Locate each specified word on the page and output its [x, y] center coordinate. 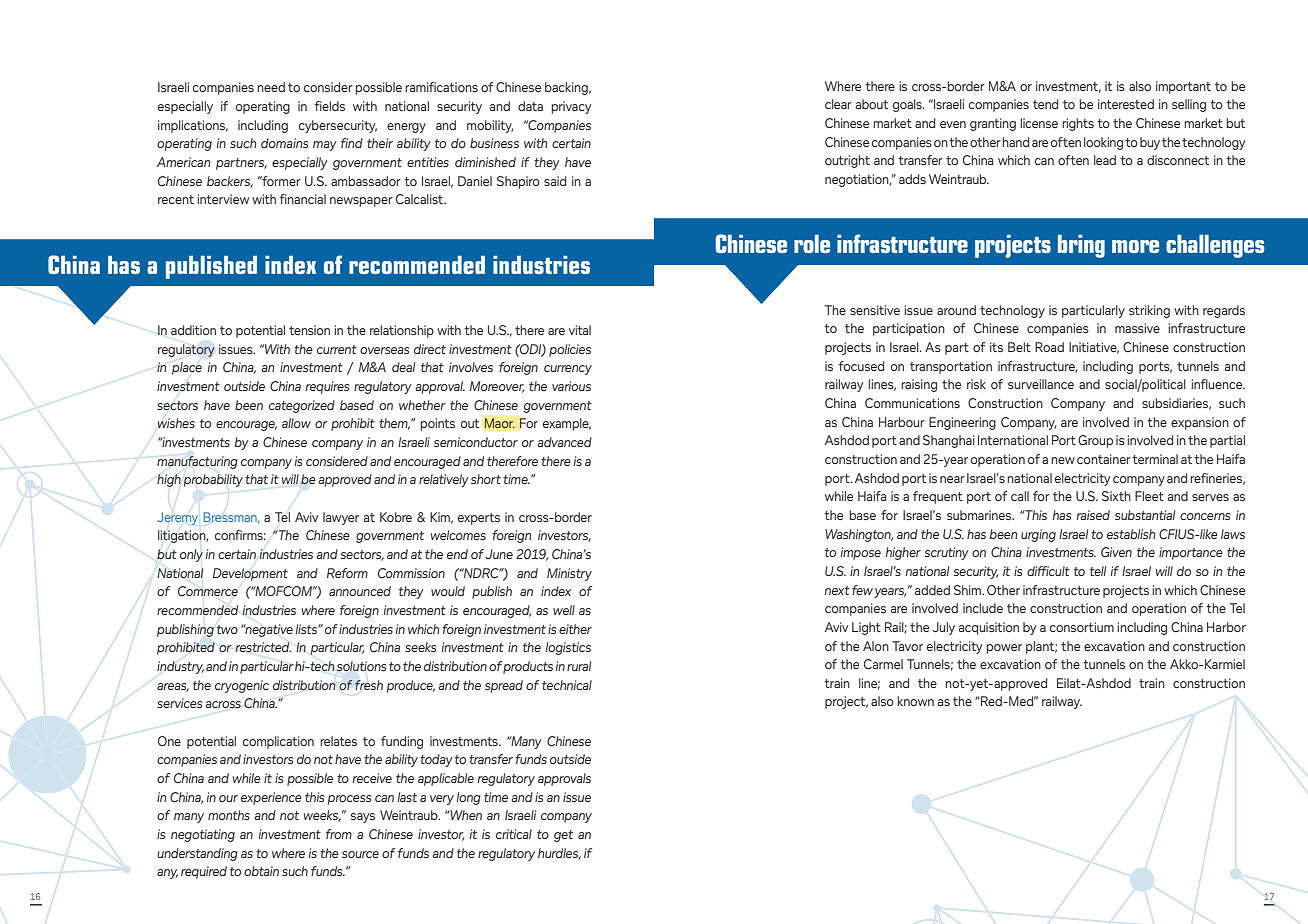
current [337, 349]
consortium [1082, 627]
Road [1049, 347]
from [339, 834]
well [564, 610]
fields [329, 106]
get [563, 836]
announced [360, 591]
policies [570, 350]
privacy [571, 107]
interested [1126, 104]
